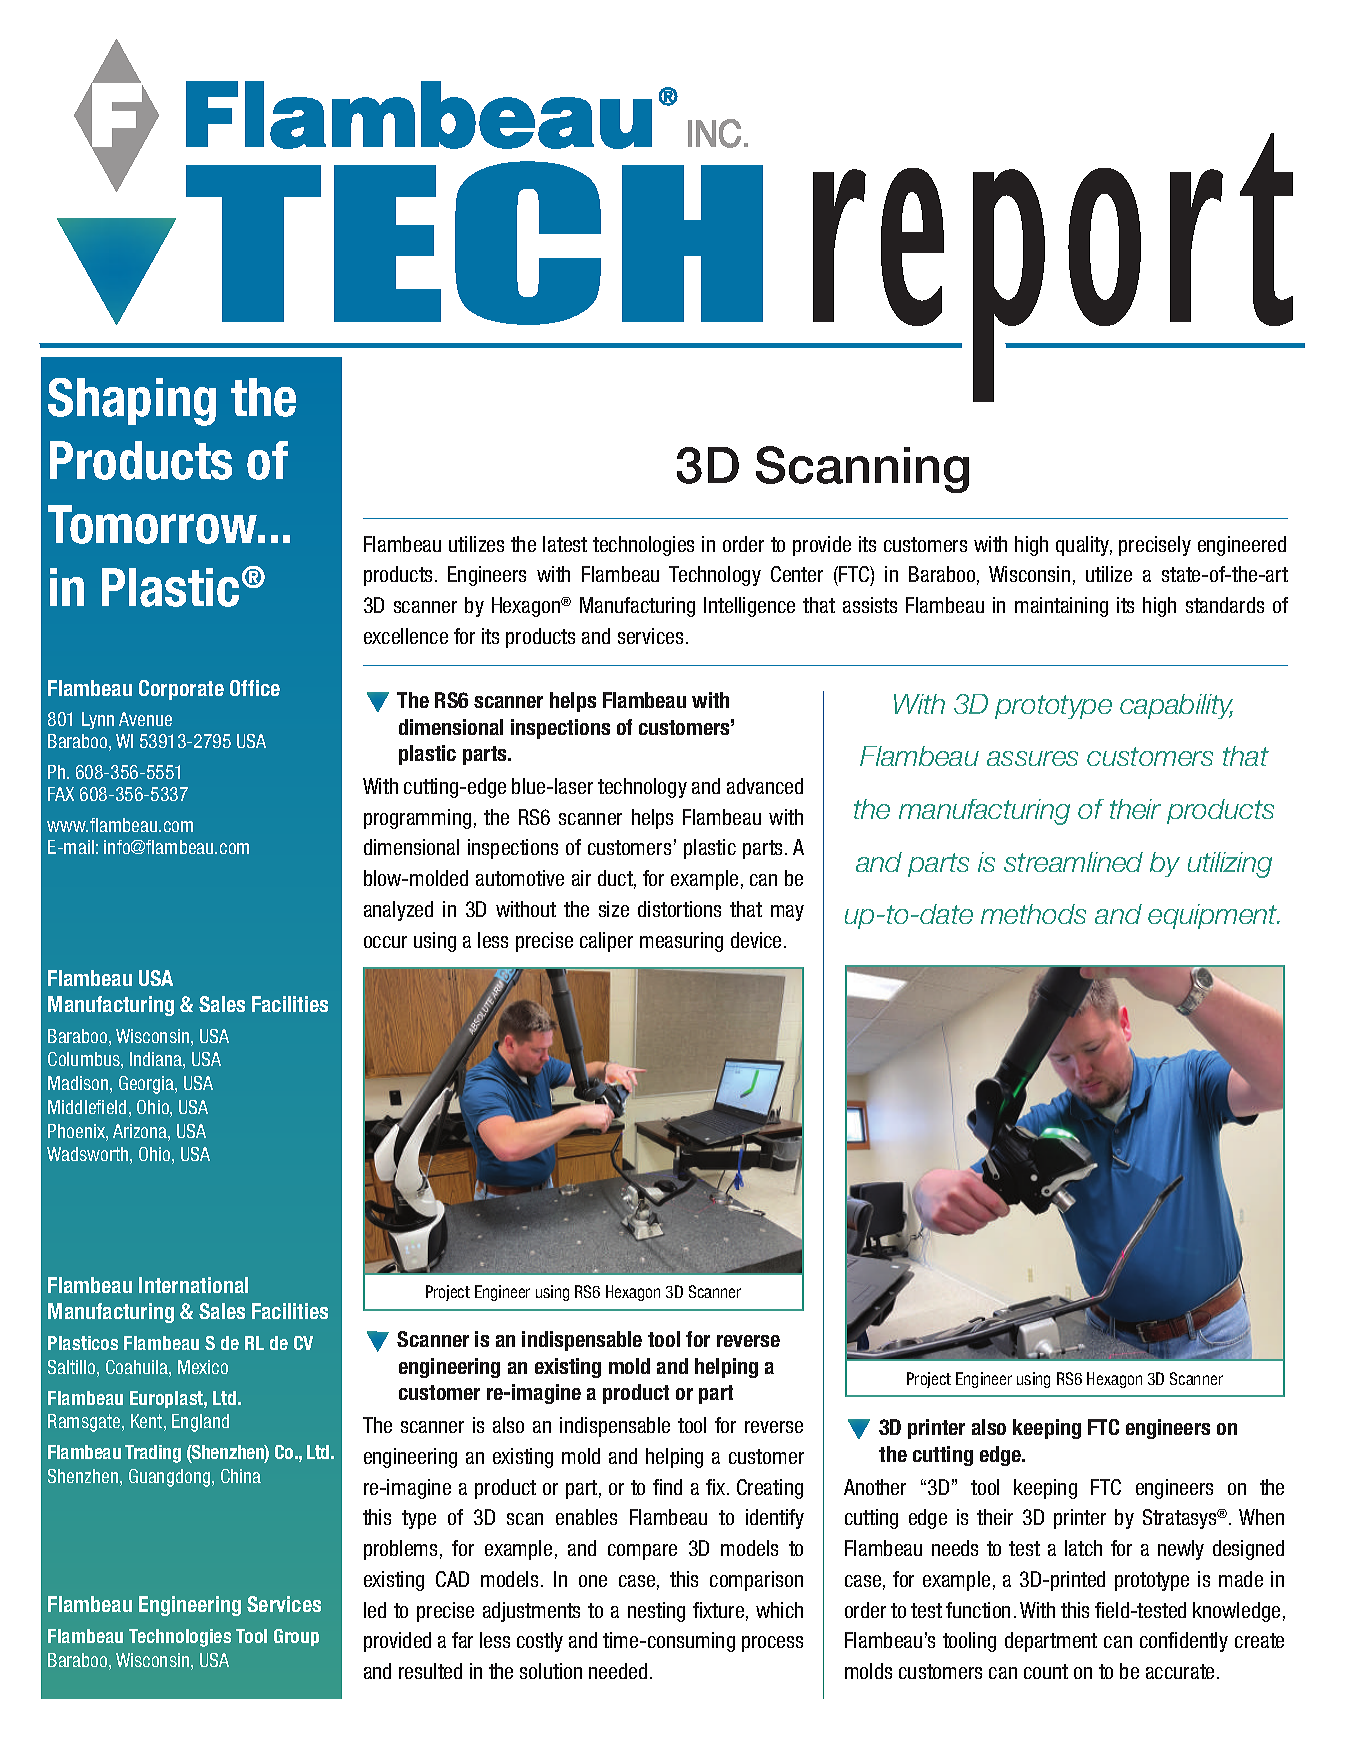  I want to click on air, so click(581, 878).
